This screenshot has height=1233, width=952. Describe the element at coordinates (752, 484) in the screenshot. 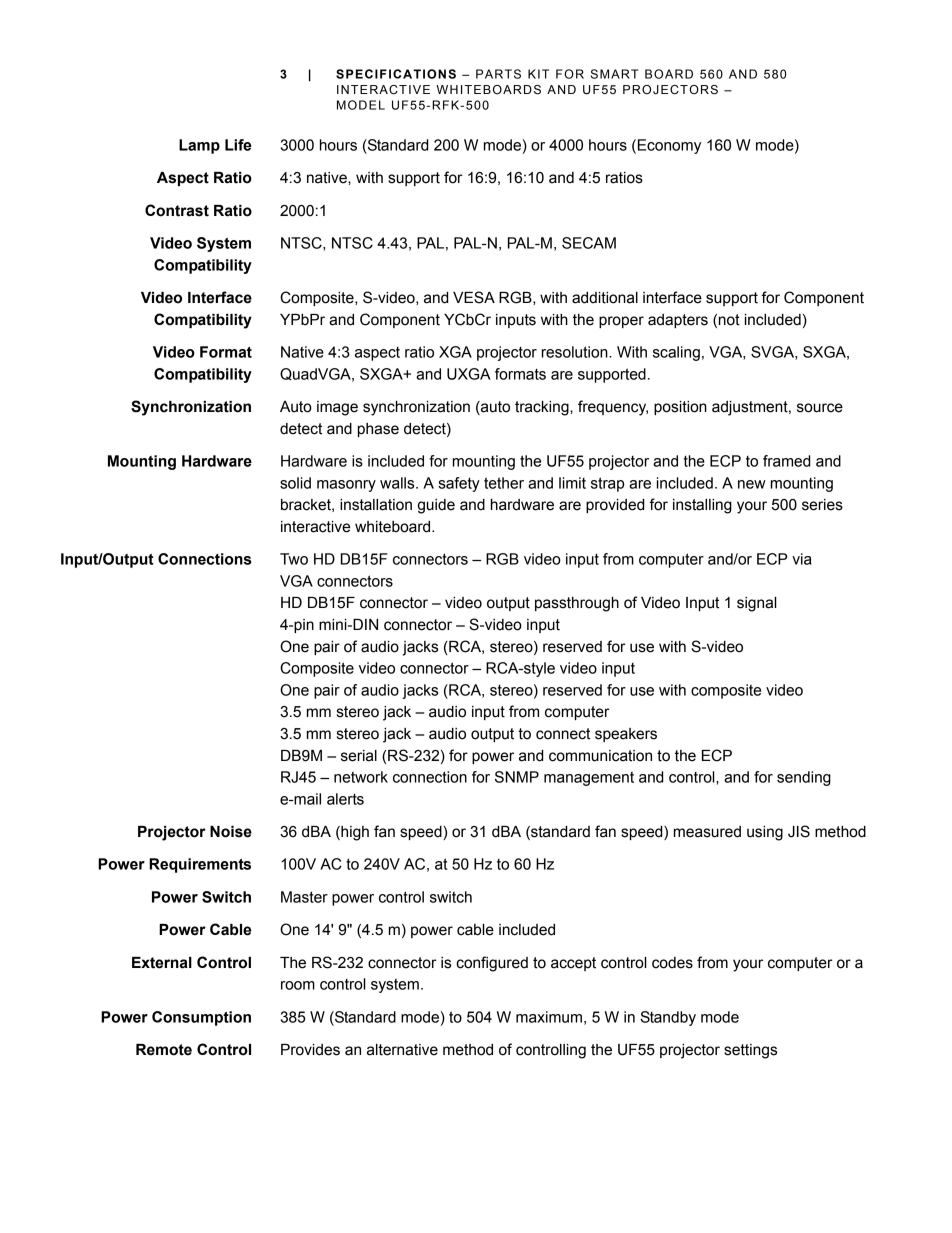

I see `new` at that location.
